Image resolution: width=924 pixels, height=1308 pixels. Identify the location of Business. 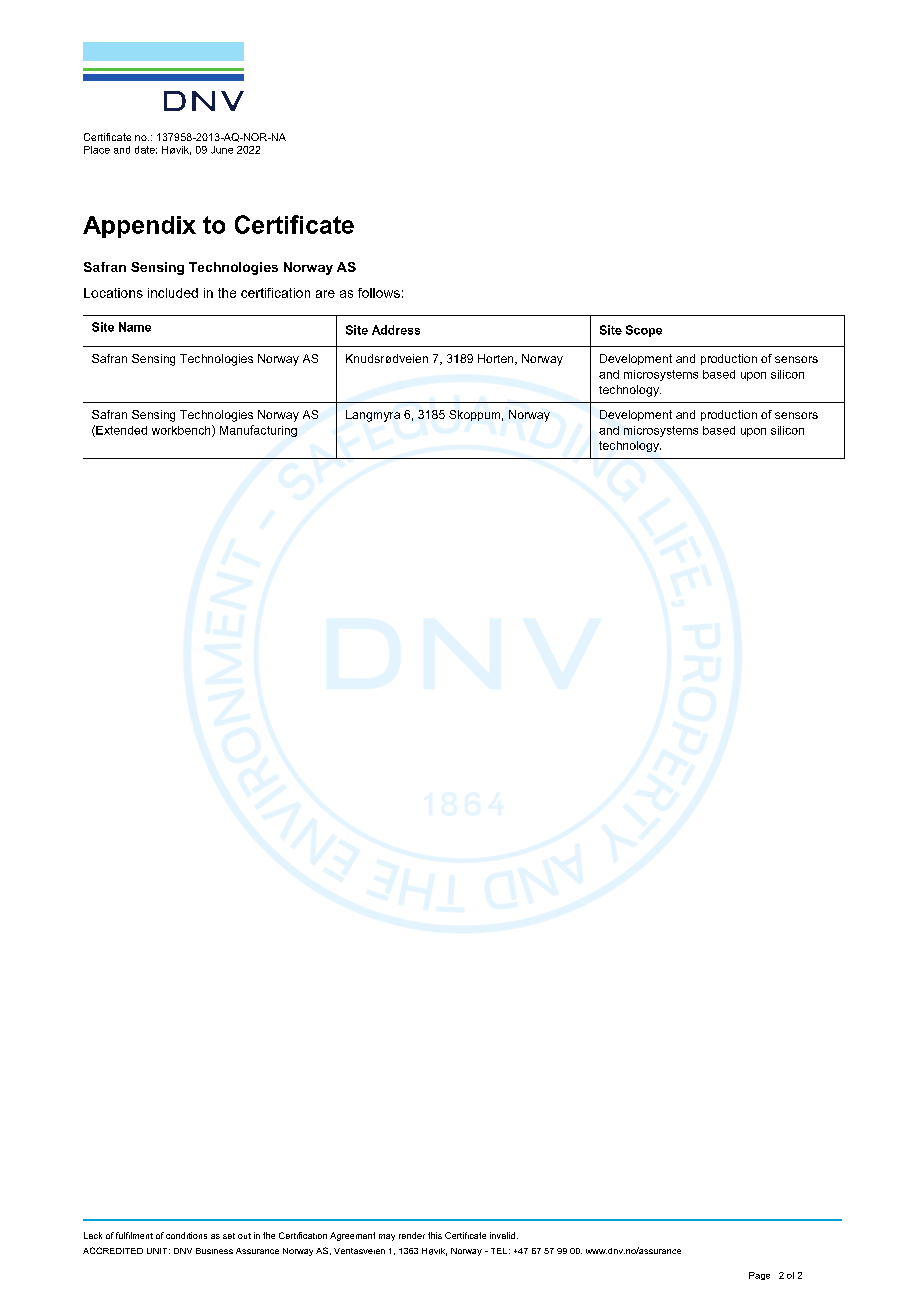
(214, 1251).
